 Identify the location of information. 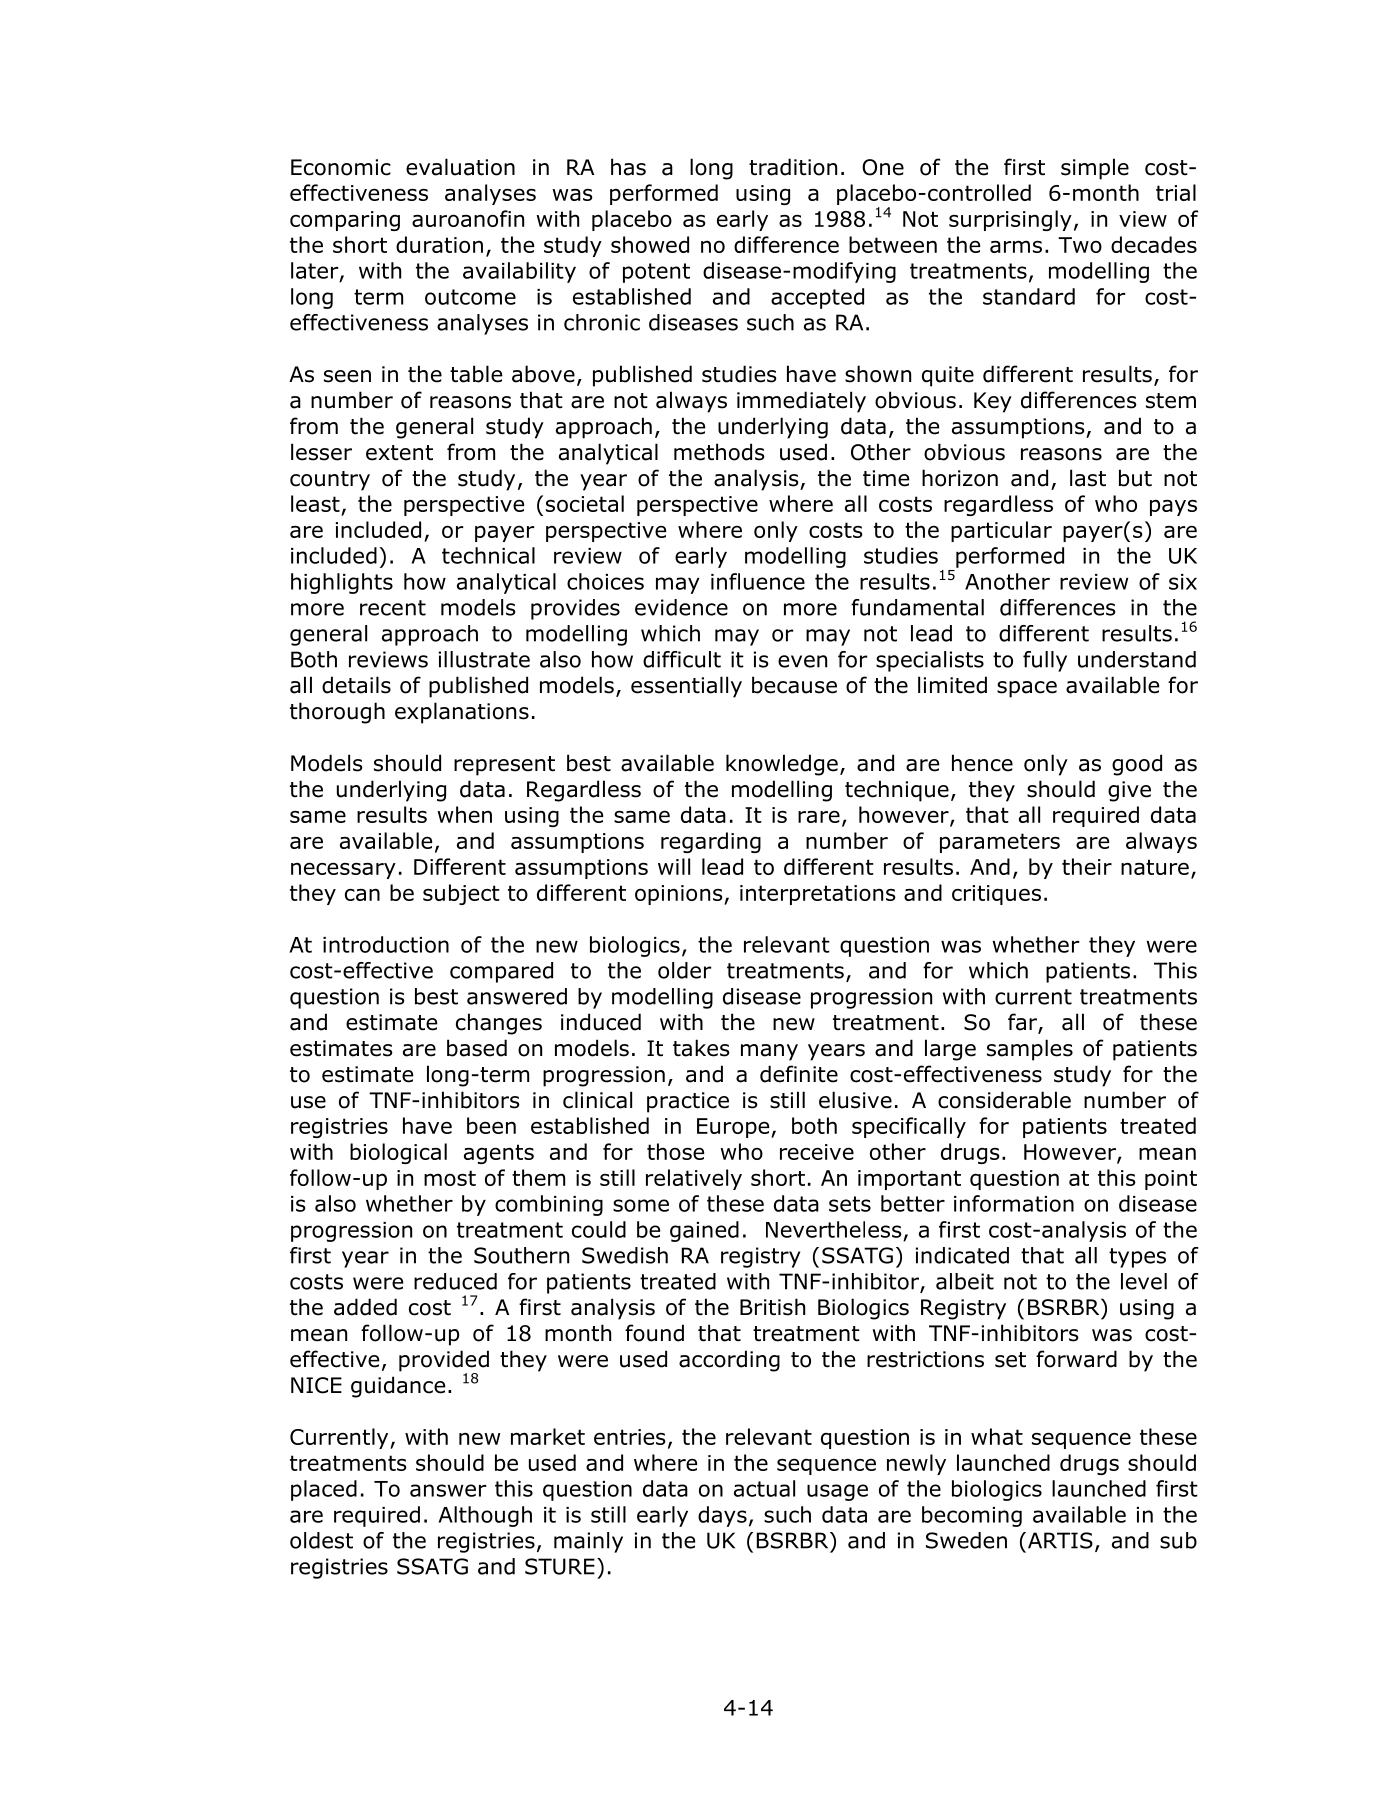
(1014, 1203).
